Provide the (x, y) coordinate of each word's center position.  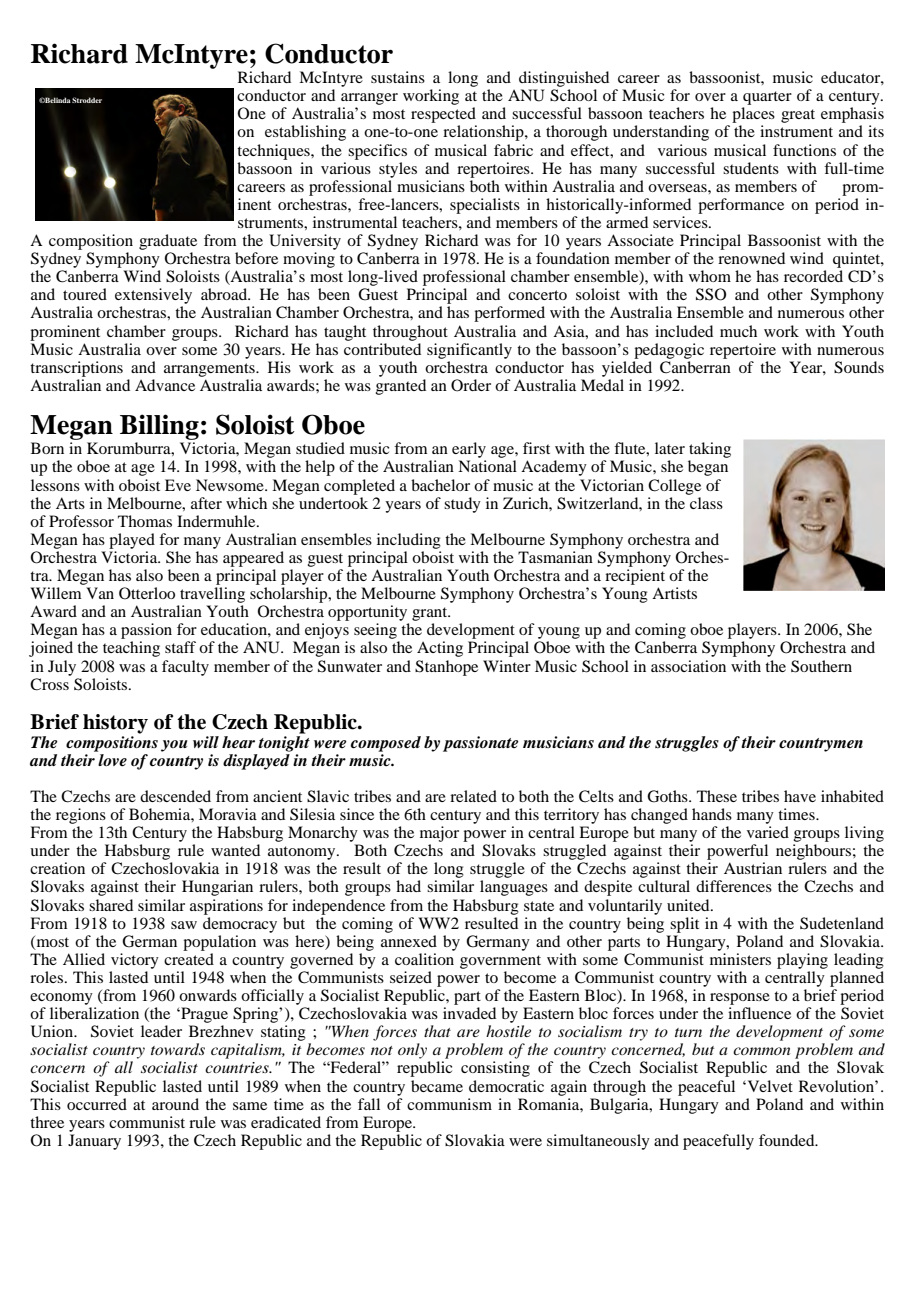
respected (444, 116)
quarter (767, 98)
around (175, 1104)
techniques (274, 152)
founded (788, 1140)
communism (449, 1104)
